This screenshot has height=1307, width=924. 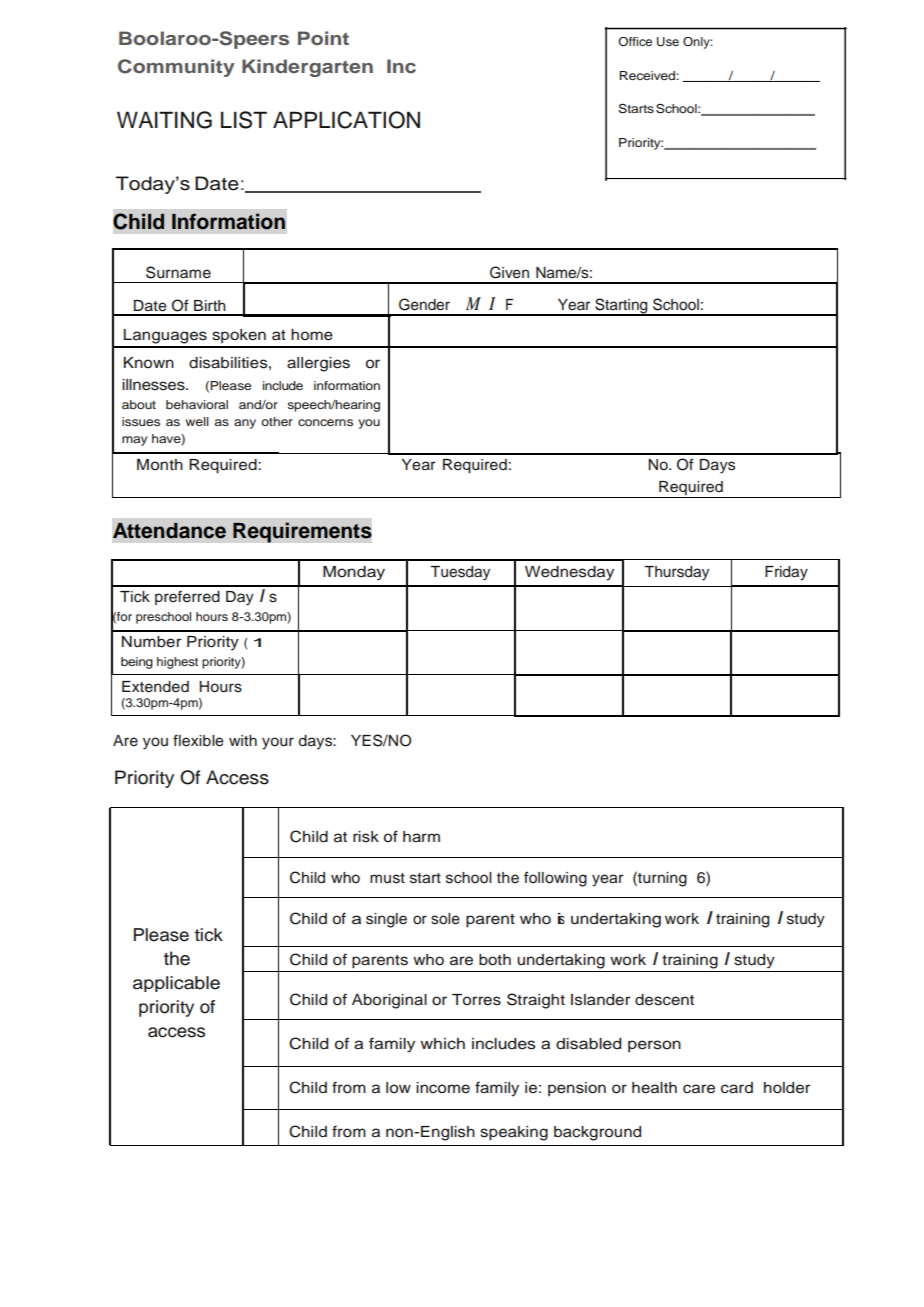 What do you see at coordinates (443, 1088) in the screenshot?
I see `income` at bounding box center [443, 1088].
